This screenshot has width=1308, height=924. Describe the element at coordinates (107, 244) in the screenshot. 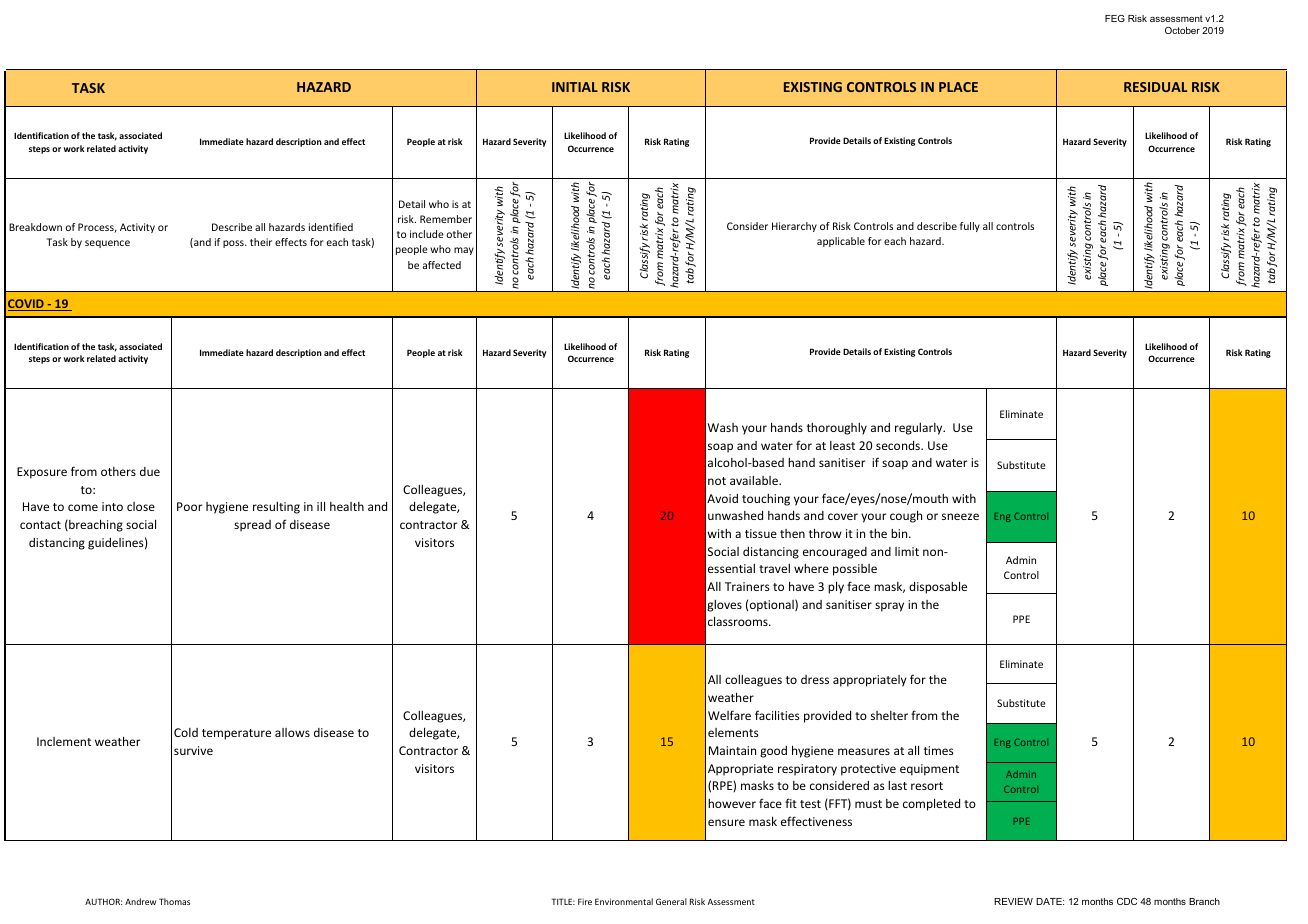

I see `sequence` at that location.
